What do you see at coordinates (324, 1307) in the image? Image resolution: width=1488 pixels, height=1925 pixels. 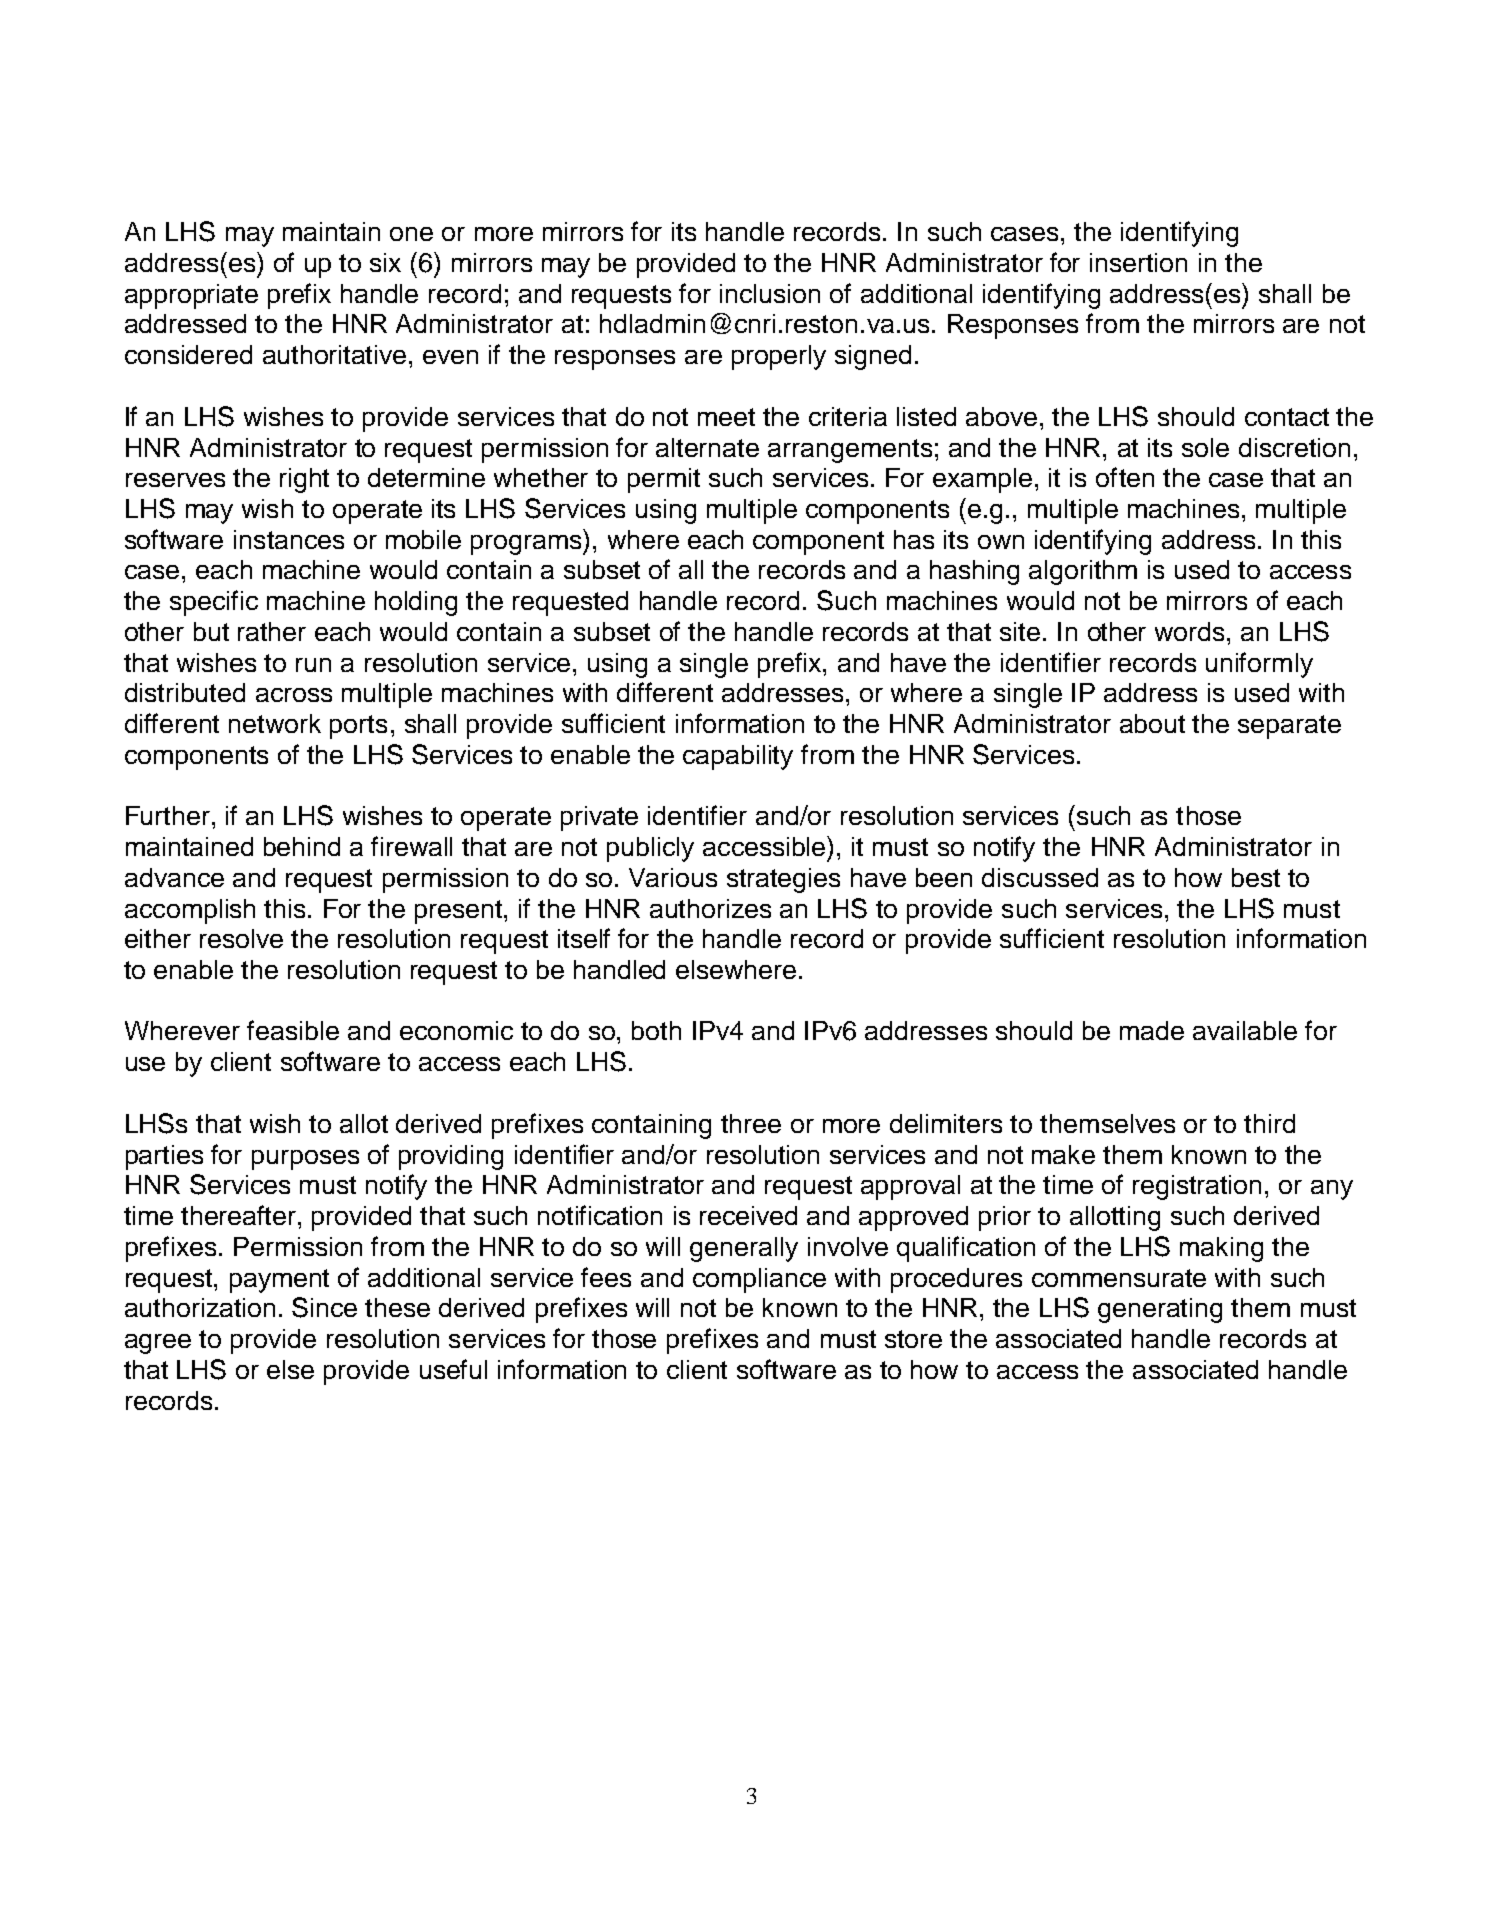 I see `Since` at bounding box center [324, 1307].
